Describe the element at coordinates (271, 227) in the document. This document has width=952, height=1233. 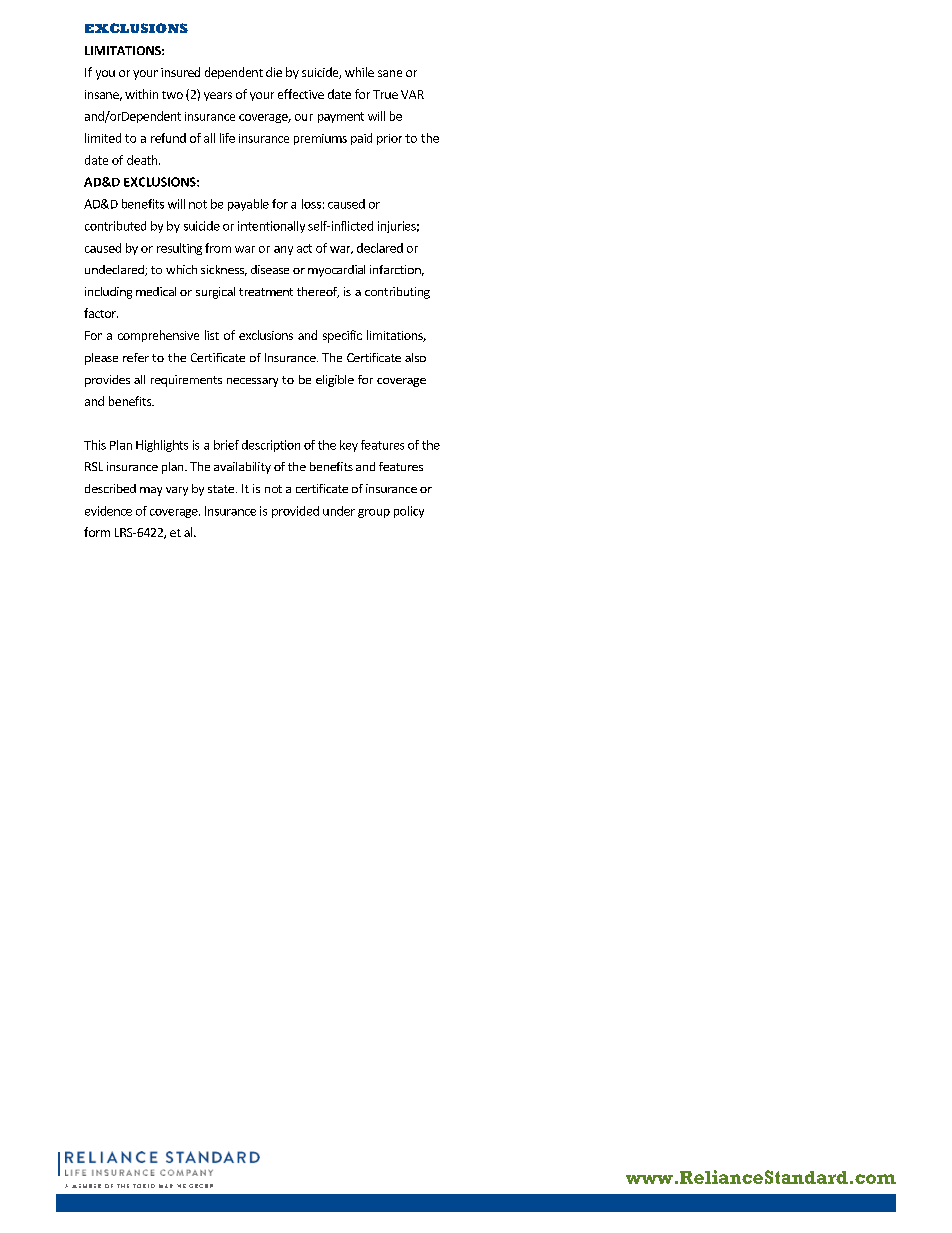
I see `intentionally` at that location.
